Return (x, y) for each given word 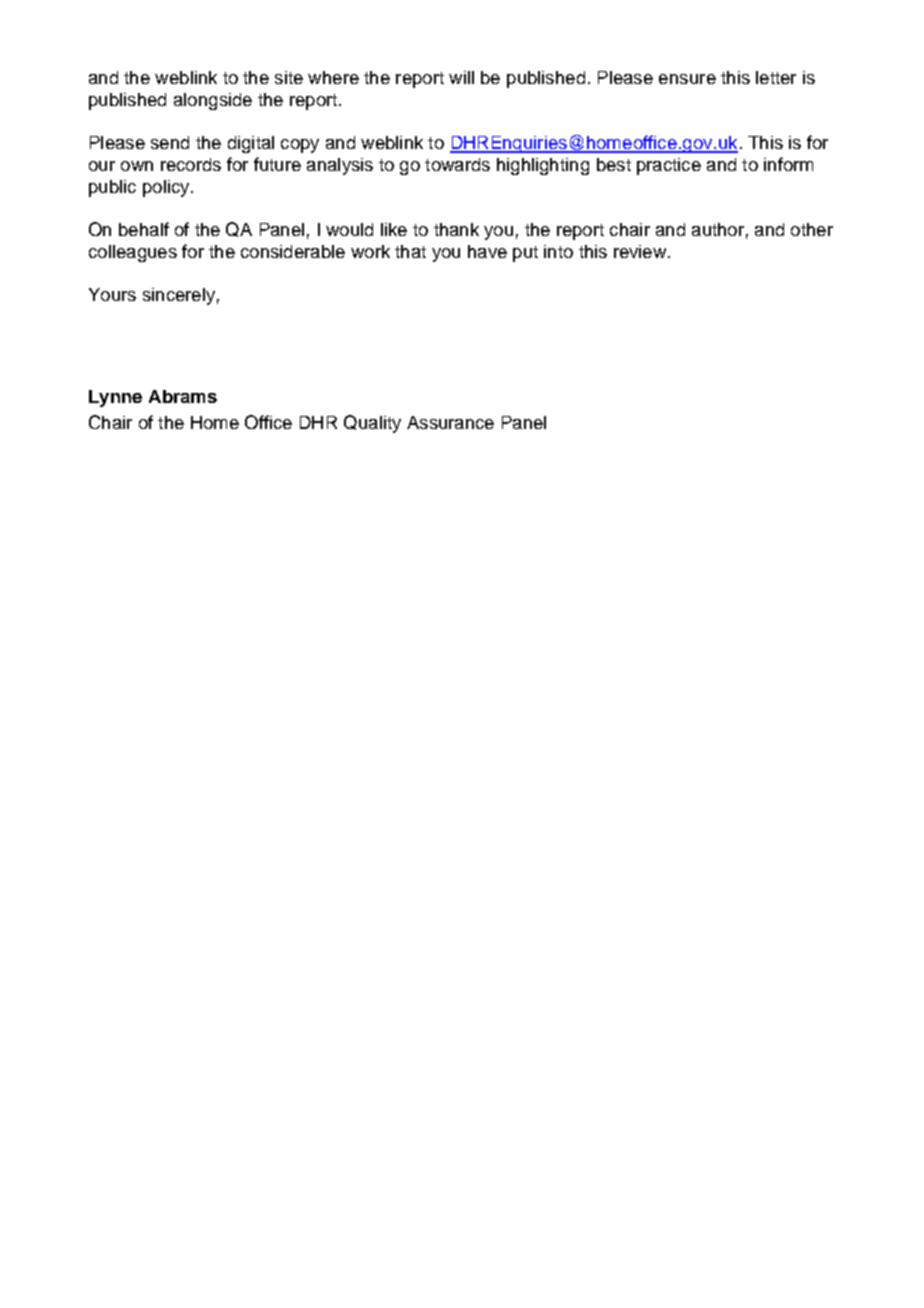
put (525, 254)
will (461, 77)
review (640, 251)
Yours (112, 294)
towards (457, 164)
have (487, 251)
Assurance (450, 422)
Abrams (183, 396)
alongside (213, 101)
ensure (687, 79)
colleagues (133, 253)
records (191, 164)
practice (669, 166)
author (718, 229)
